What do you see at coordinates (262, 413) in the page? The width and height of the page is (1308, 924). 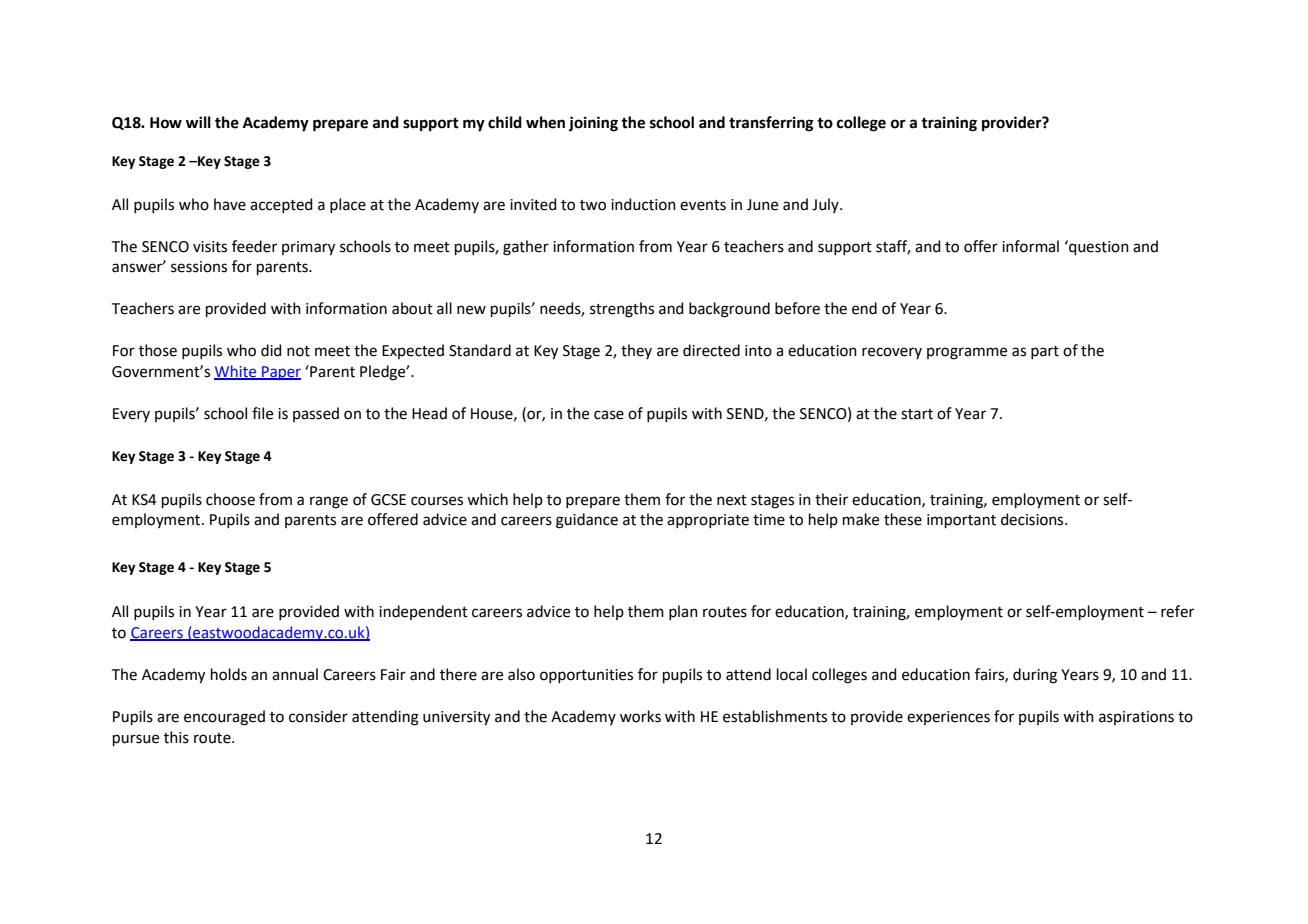 I see `file` at bounding box center [262, 413].
